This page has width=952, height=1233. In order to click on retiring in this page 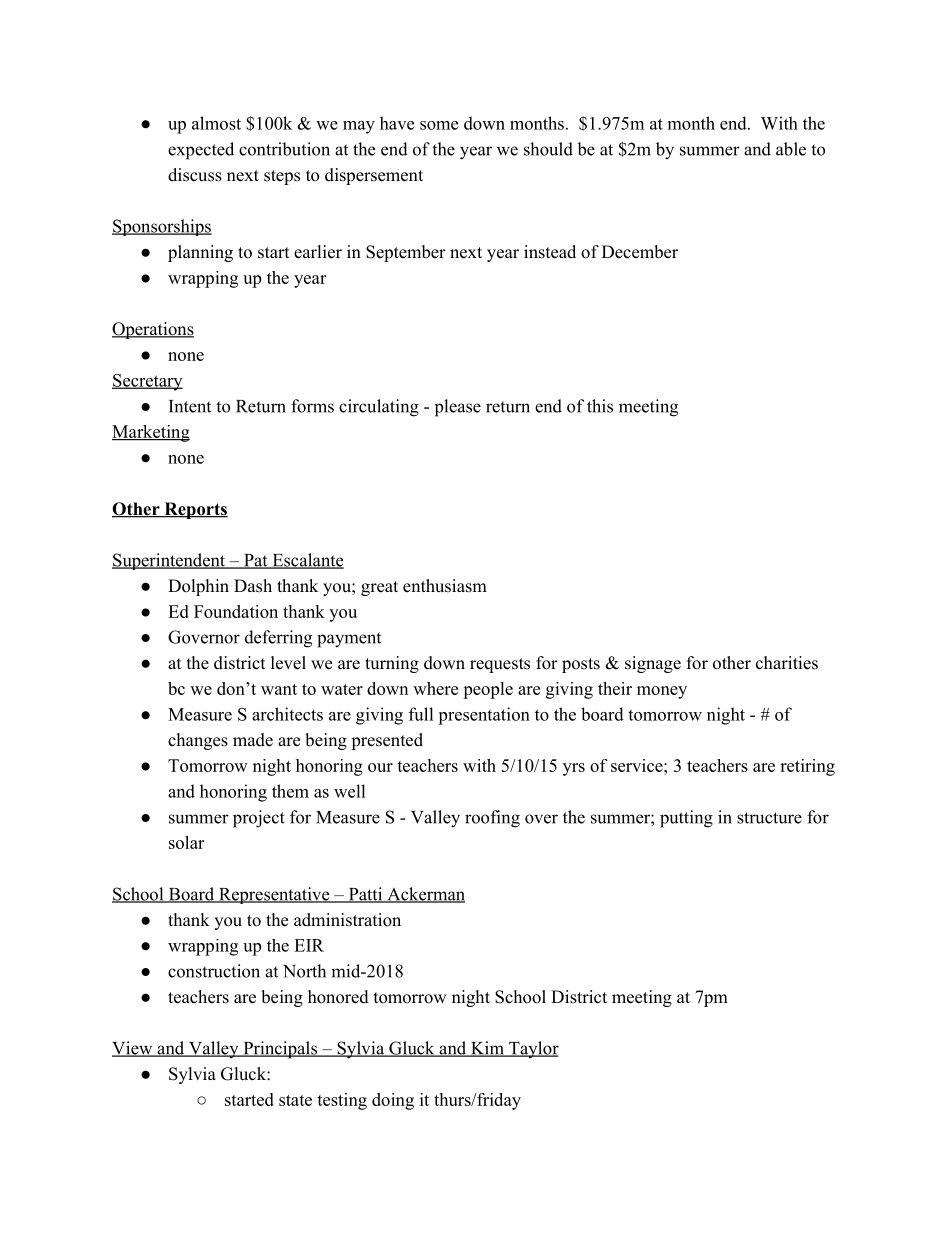, I will do `click(807, 767)`.
